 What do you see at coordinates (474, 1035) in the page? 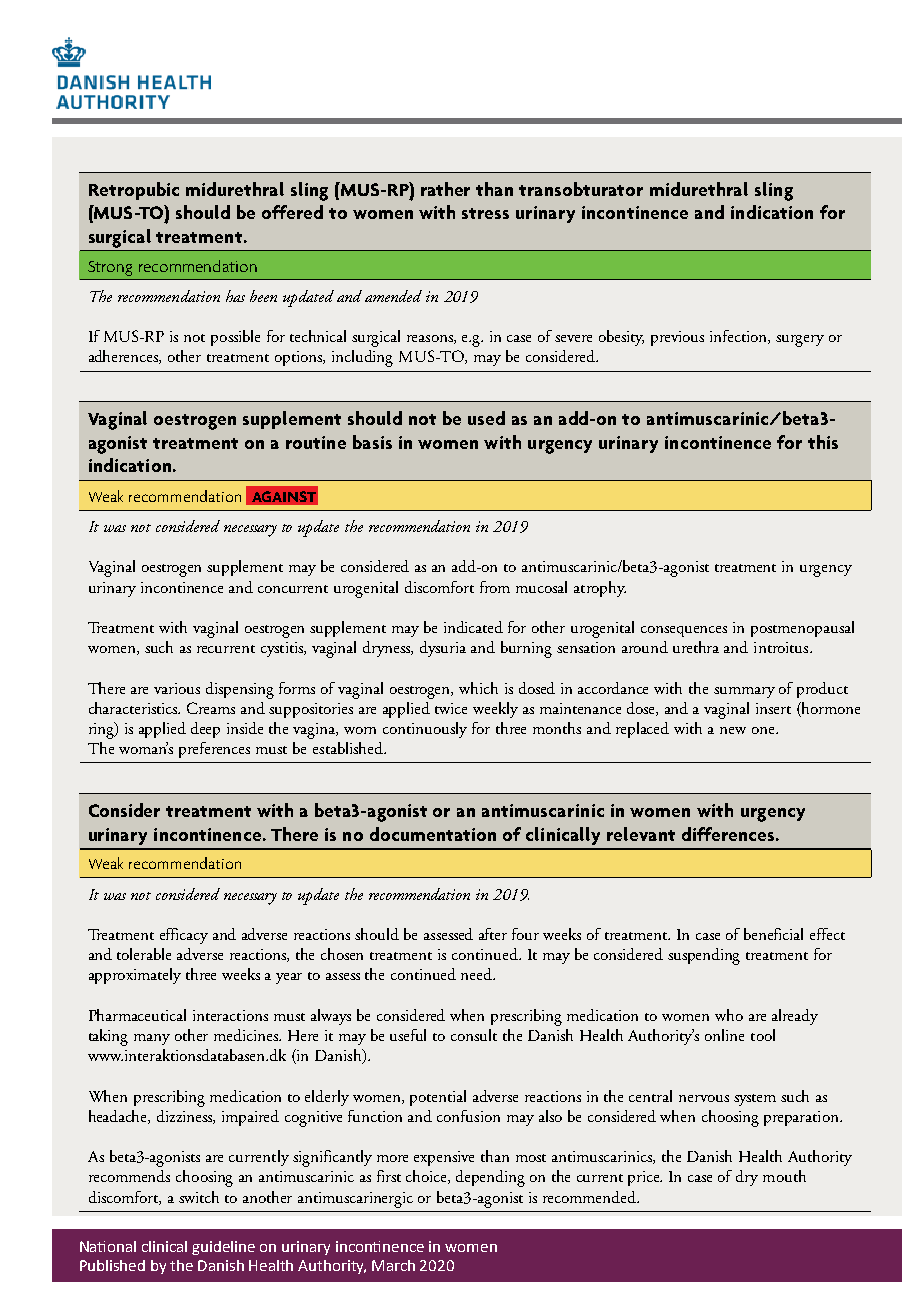
I see `consult` at bounding box center [474, 1035].
